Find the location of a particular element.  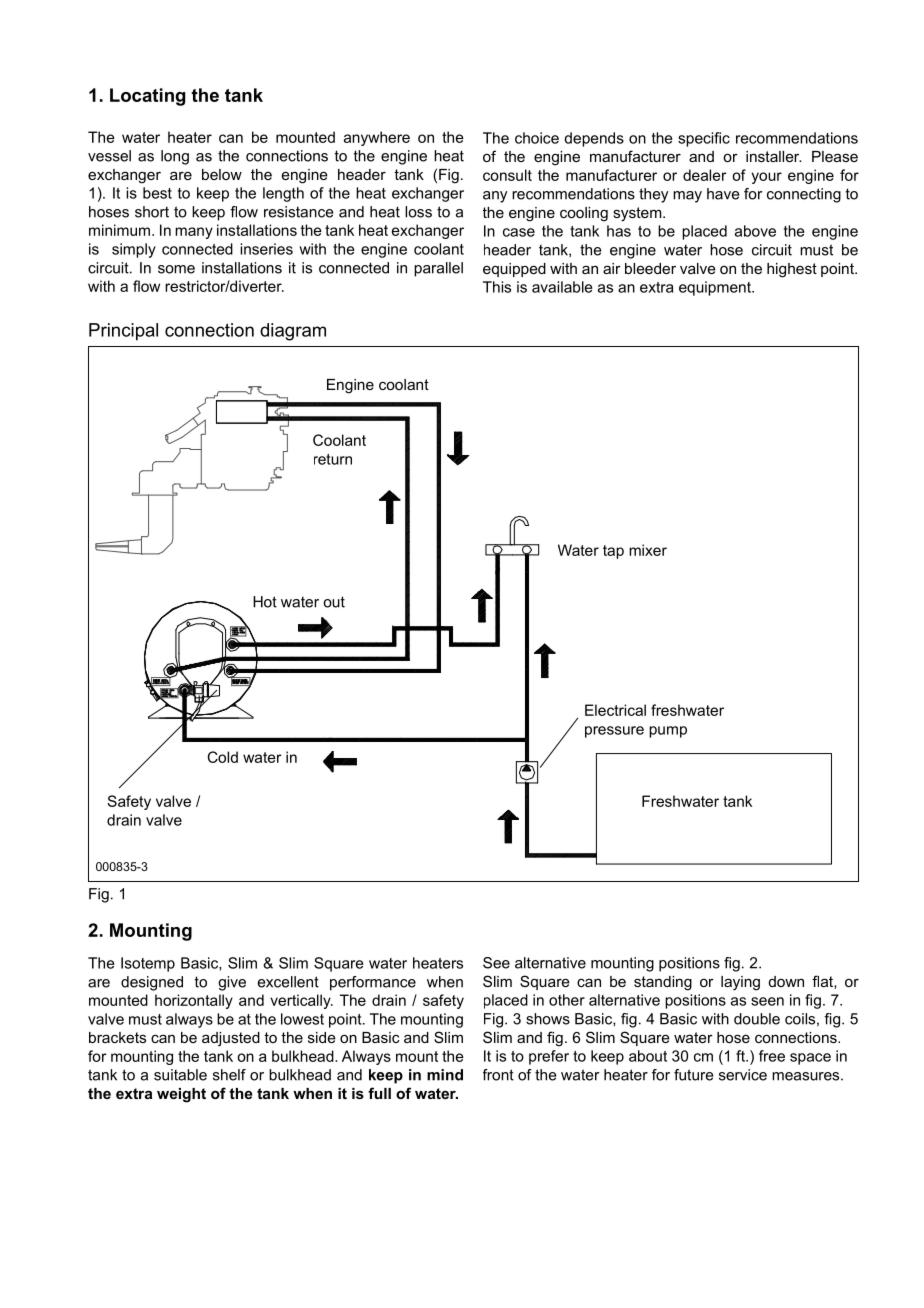

choice is located at coordinates (537, 138).
